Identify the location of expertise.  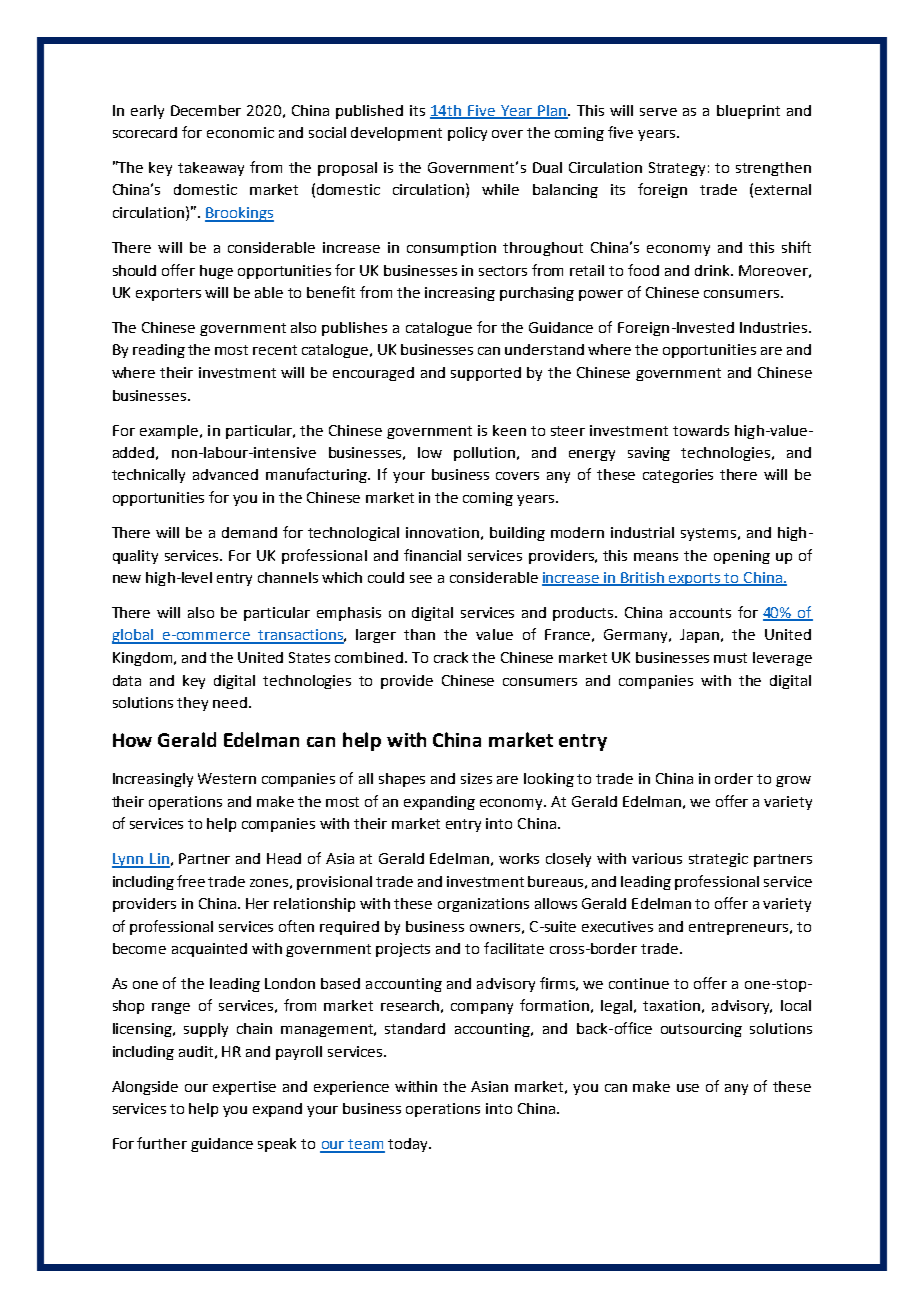
(244, 1088).
